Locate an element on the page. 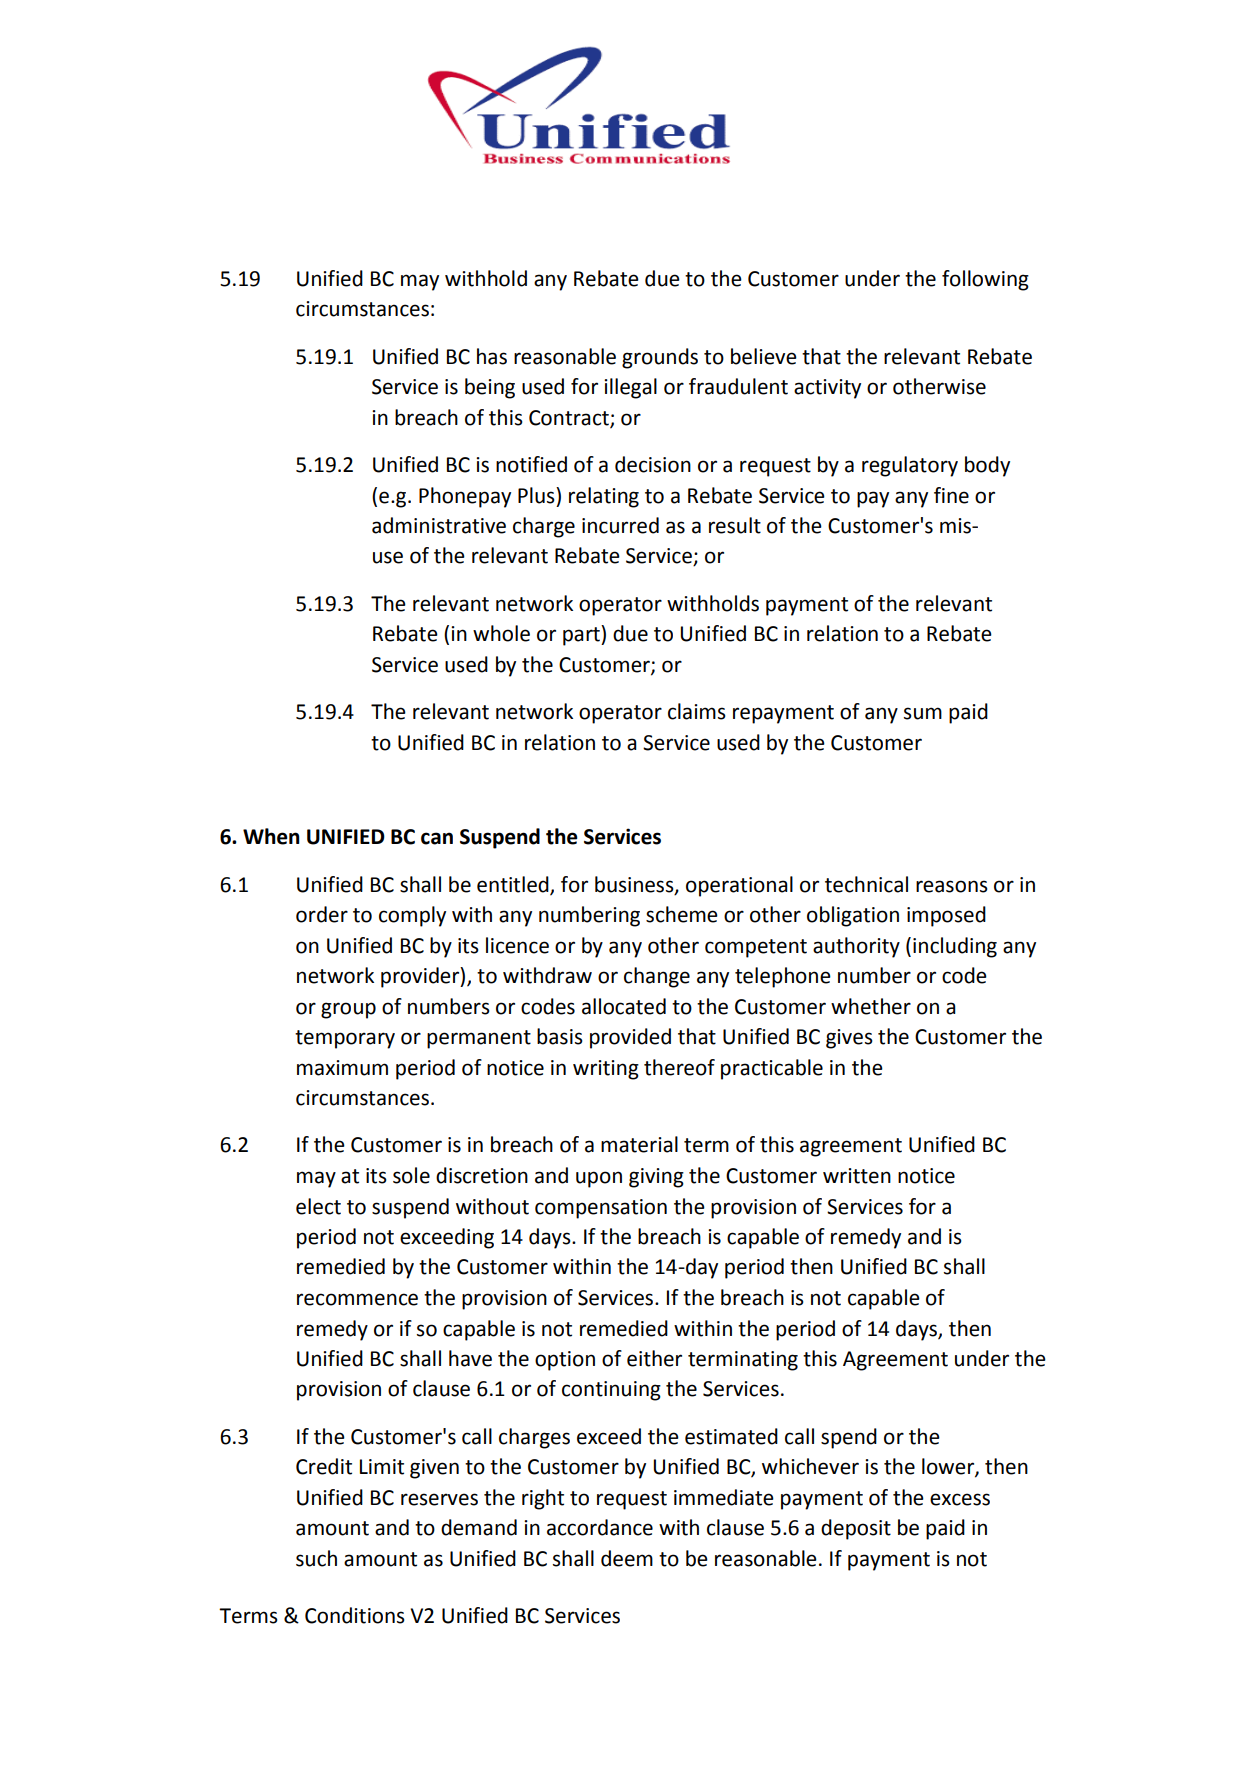 The width and height of the image is (1253, 1772). claims is located at coordinates (697, 711).
